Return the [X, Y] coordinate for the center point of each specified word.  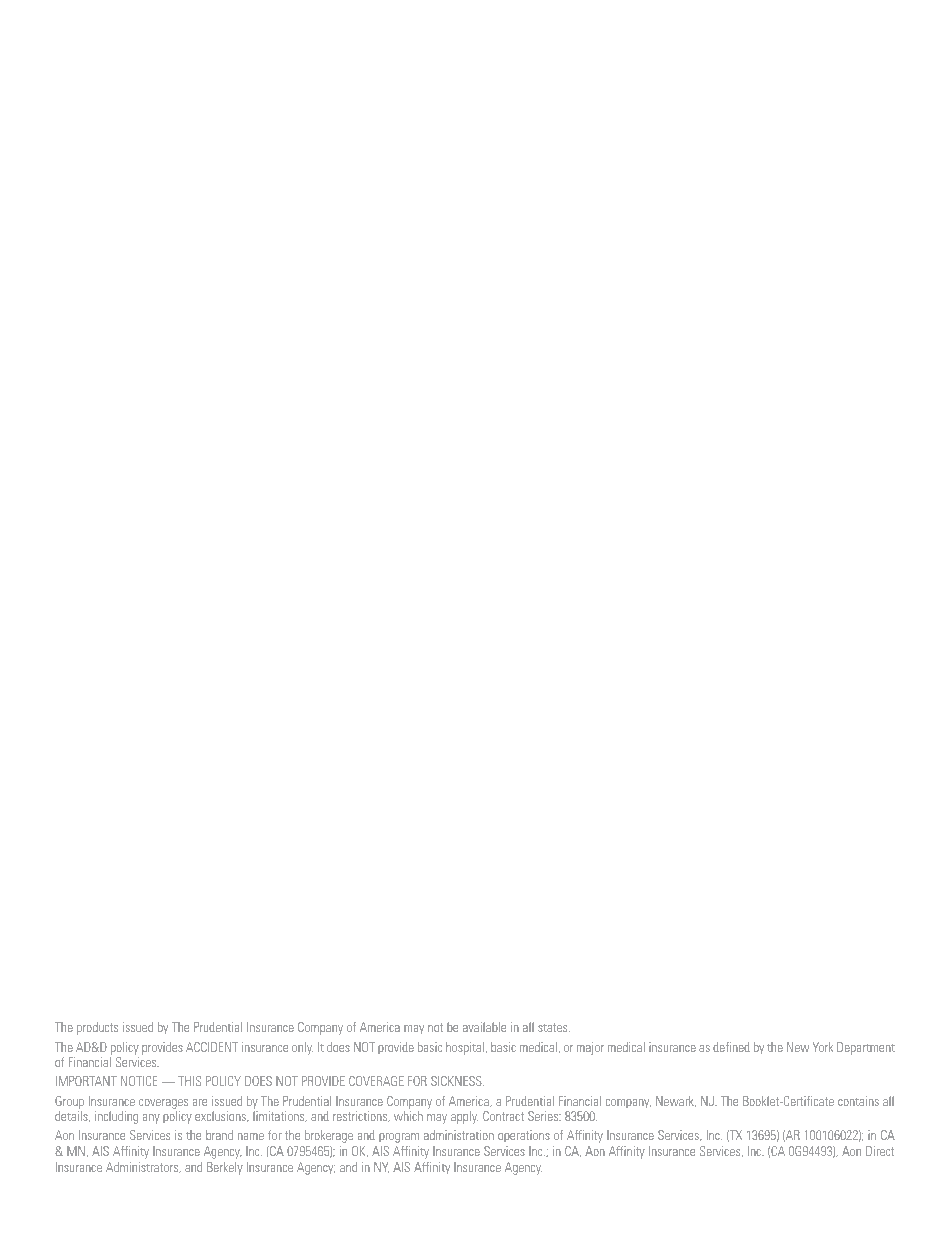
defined [731, 1047]
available [484, 1027]
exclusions [221, 1116]
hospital [465, 1048]
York [823, 1047]
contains [858, 1101]
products [97, 1028]
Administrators [143, 1167]
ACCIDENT [212, 1047]
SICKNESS [457, 1081]
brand [219, 1135]
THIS [189, 1081]
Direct [880, 1151]
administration [459, 1135]
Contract [503, 1116]
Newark [676, 1101]
